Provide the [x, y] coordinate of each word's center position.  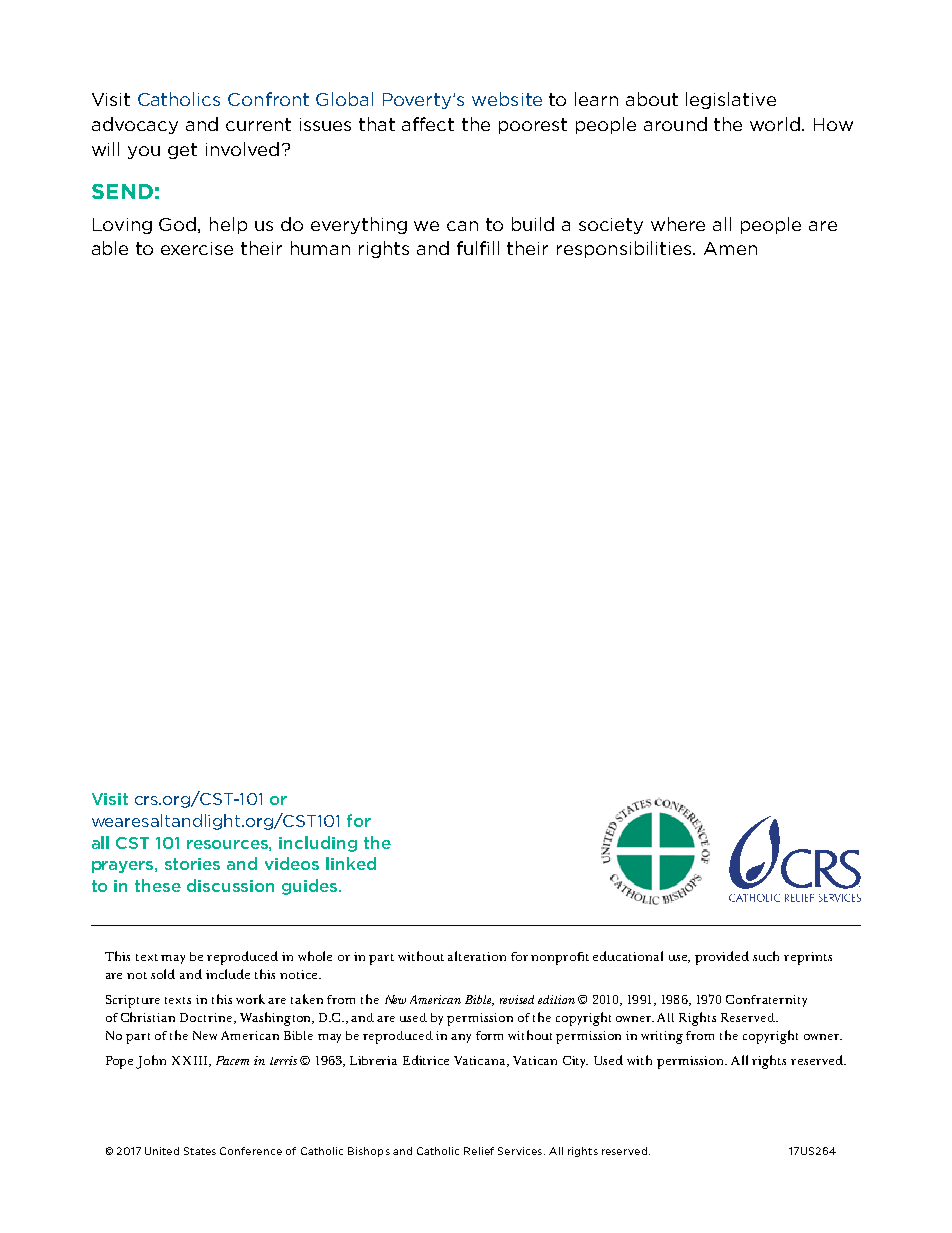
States [200, 1151]
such [766, 956]
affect [428, 124]
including [318, 844]
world [776, 124]
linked [351, 863]
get [182, 151]
